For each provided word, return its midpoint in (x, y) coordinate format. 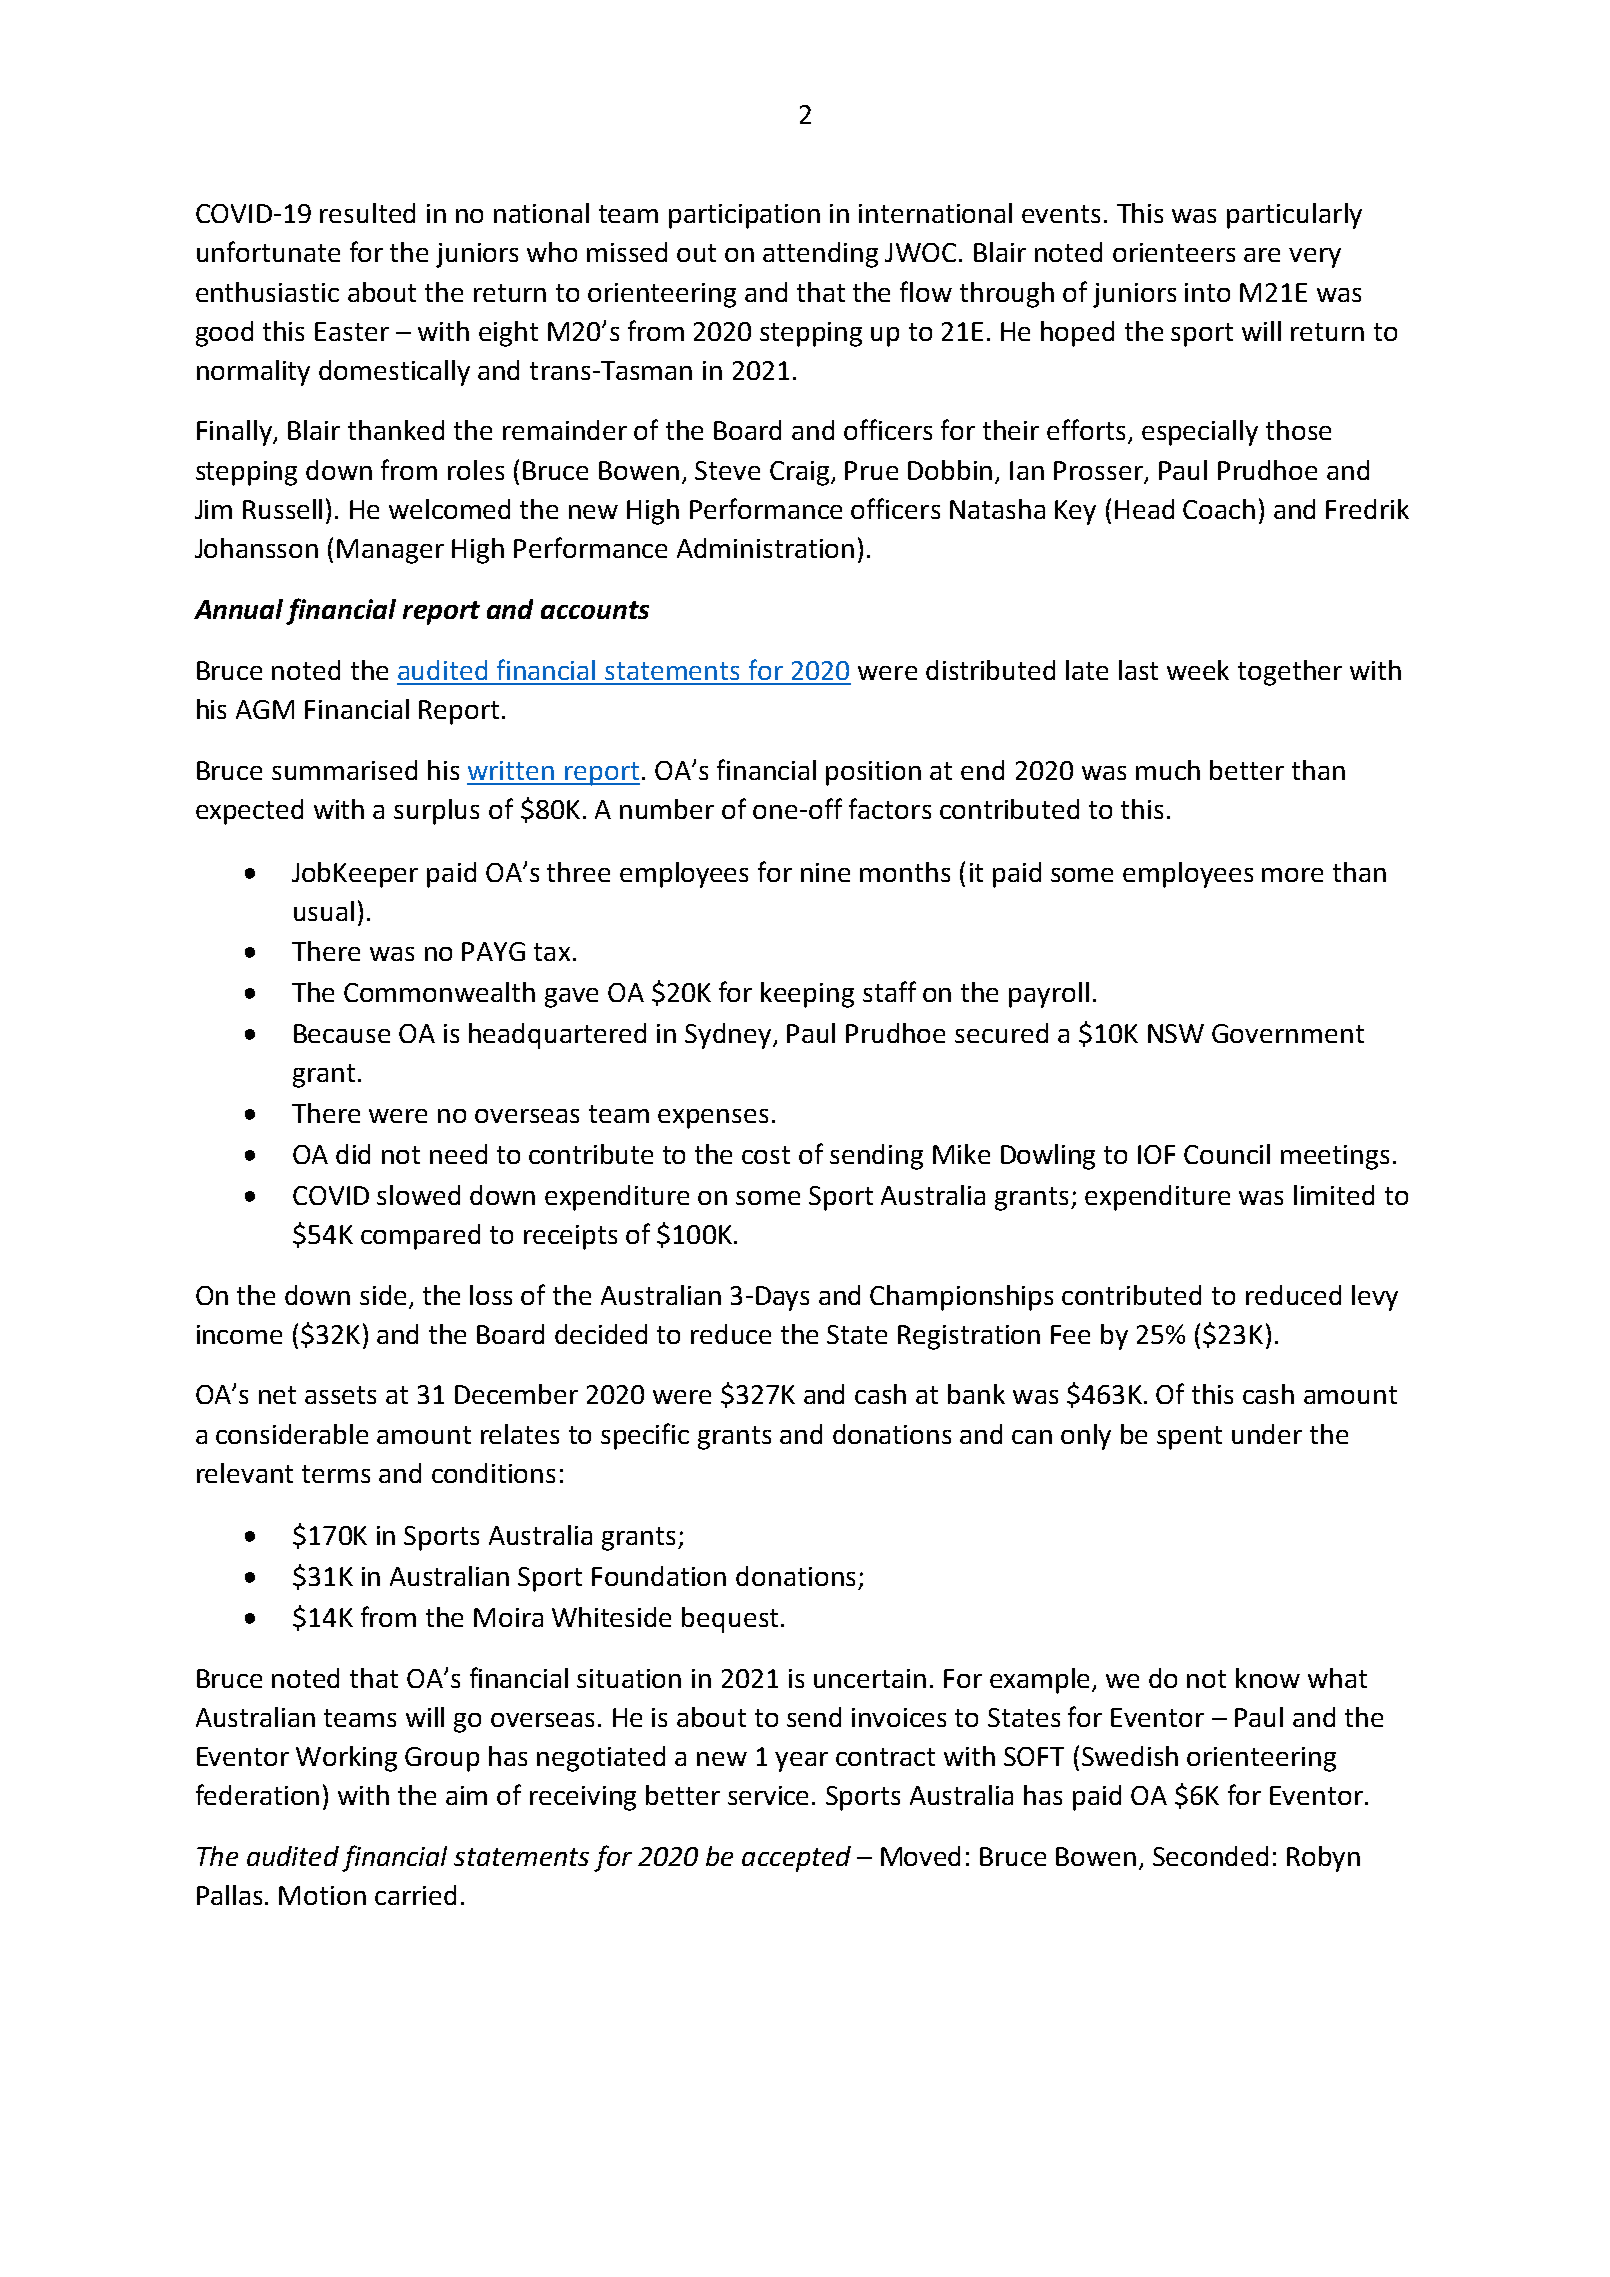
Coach (1219, 509)
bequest (730, 1620)
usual (324, 911)
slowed (418, 1195)
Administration (765, 548)
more (1292, 875)
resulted (367, 213)
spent (1189, 1438)
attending (820, 255)
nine (825, 872)
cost (766, 1155)
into (1207, 292)
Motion (322, 1895)
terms (336, 1474)
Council (1227, 1154)
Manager (390, 551)
